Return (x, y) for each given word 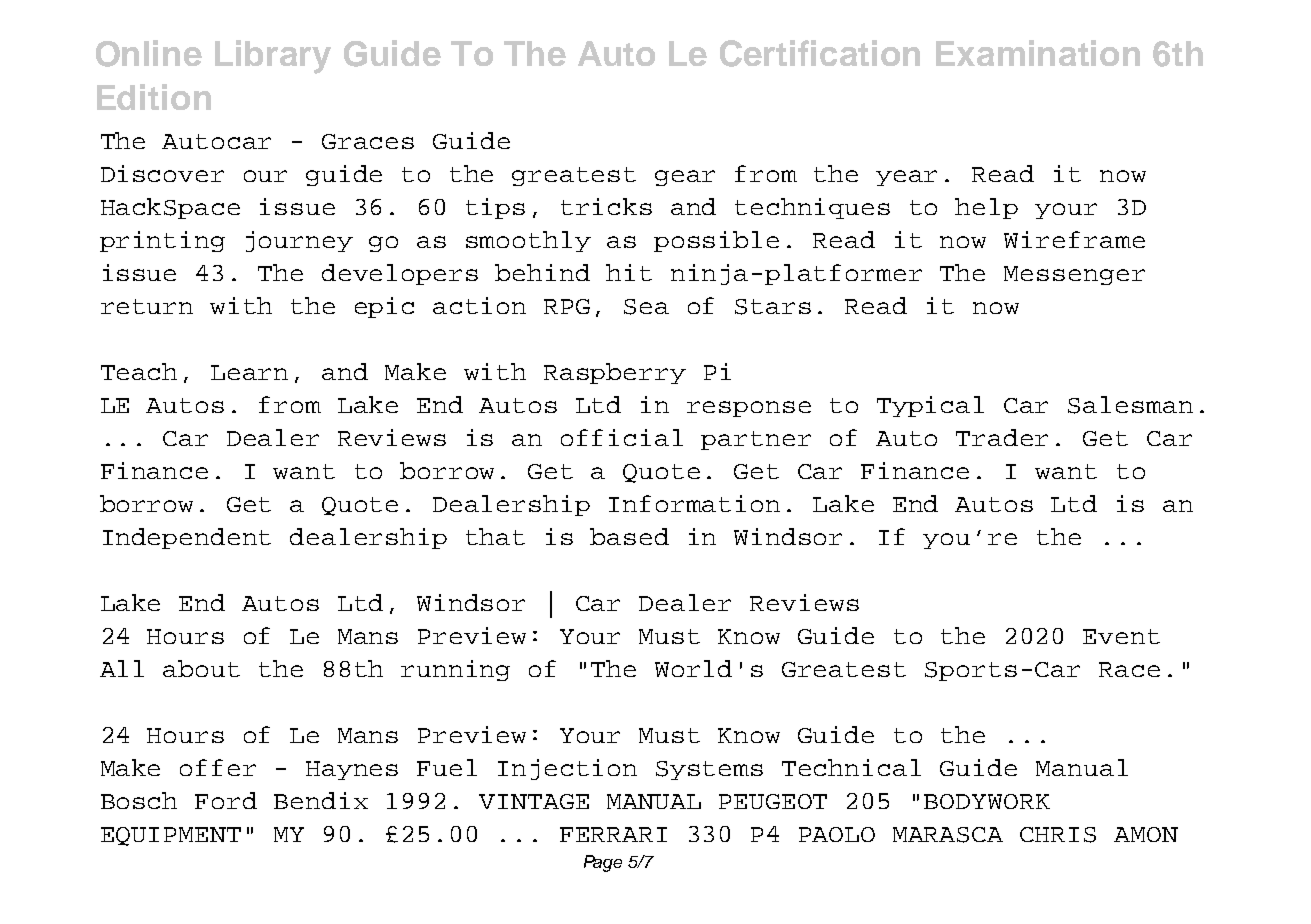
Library (273, 57)
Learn (249, 372)
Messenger (1074, 275)
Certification (820, 53)
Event (1121, 636)
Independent (187, 538)
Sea (646, 307)
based (629, 536)
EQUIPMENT (171, 836)
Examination (1038, 53)
